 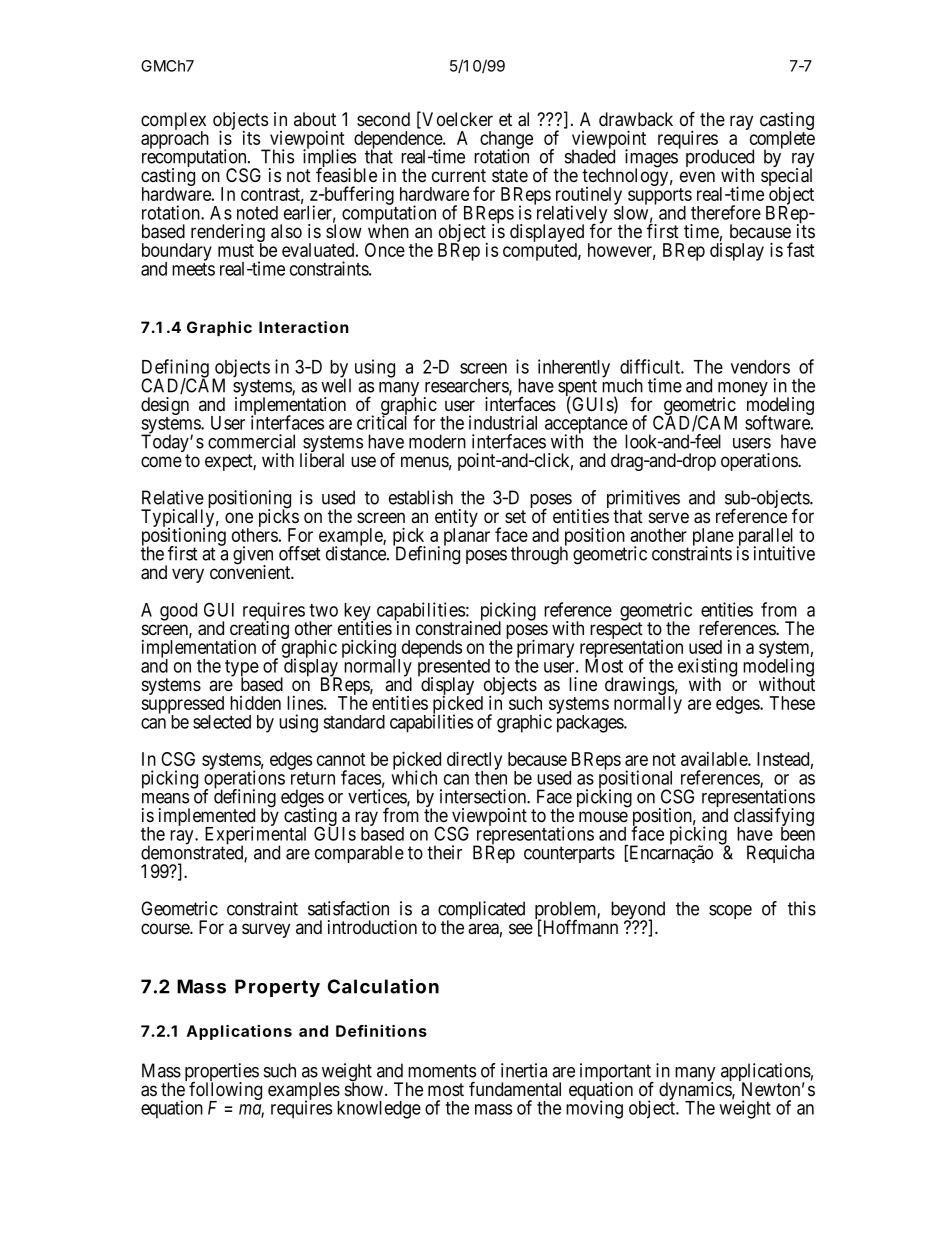 I want to click on properties, so click(x=222, y=1073).
